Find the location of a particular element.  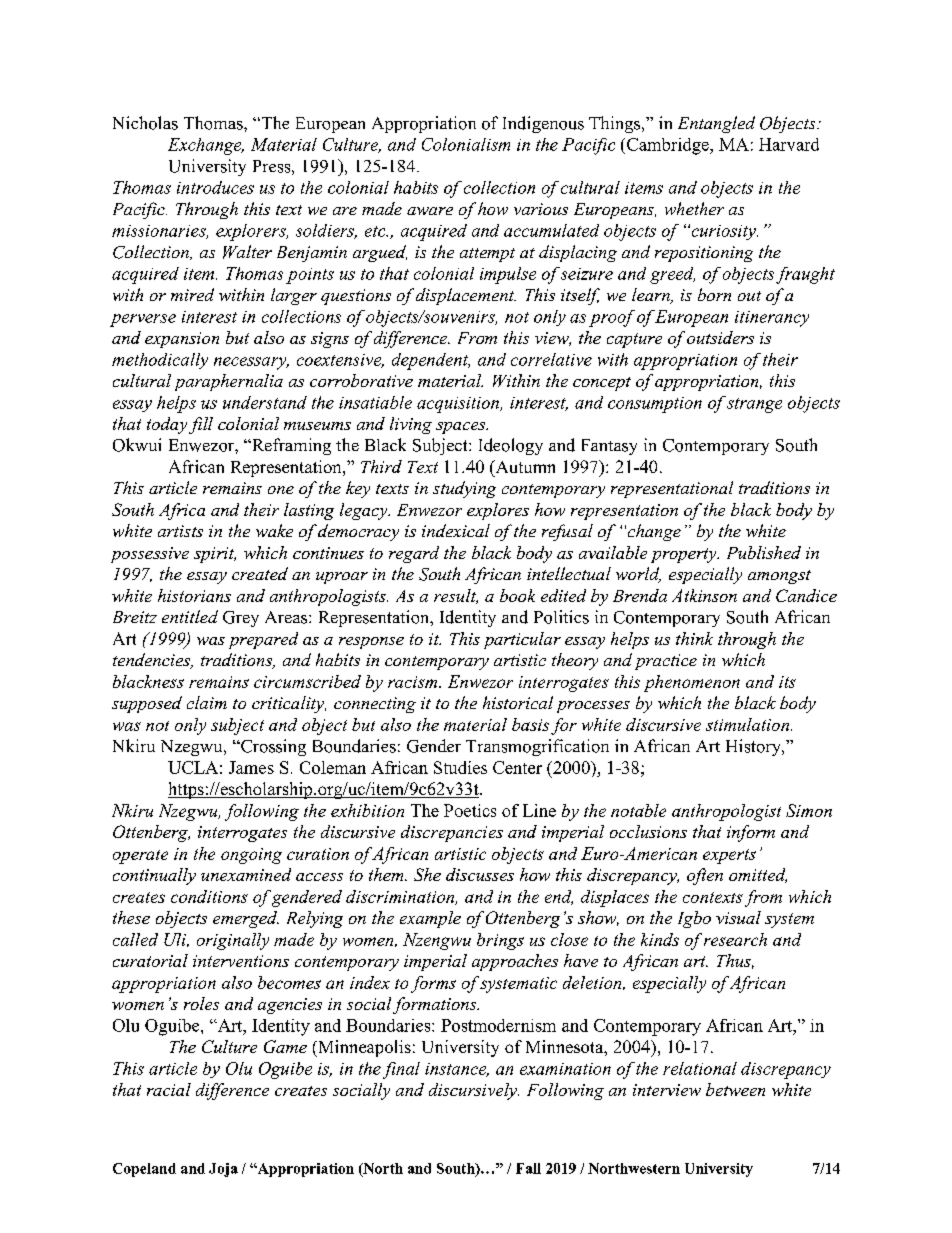

introduces is located at coordinates (215, 187).
